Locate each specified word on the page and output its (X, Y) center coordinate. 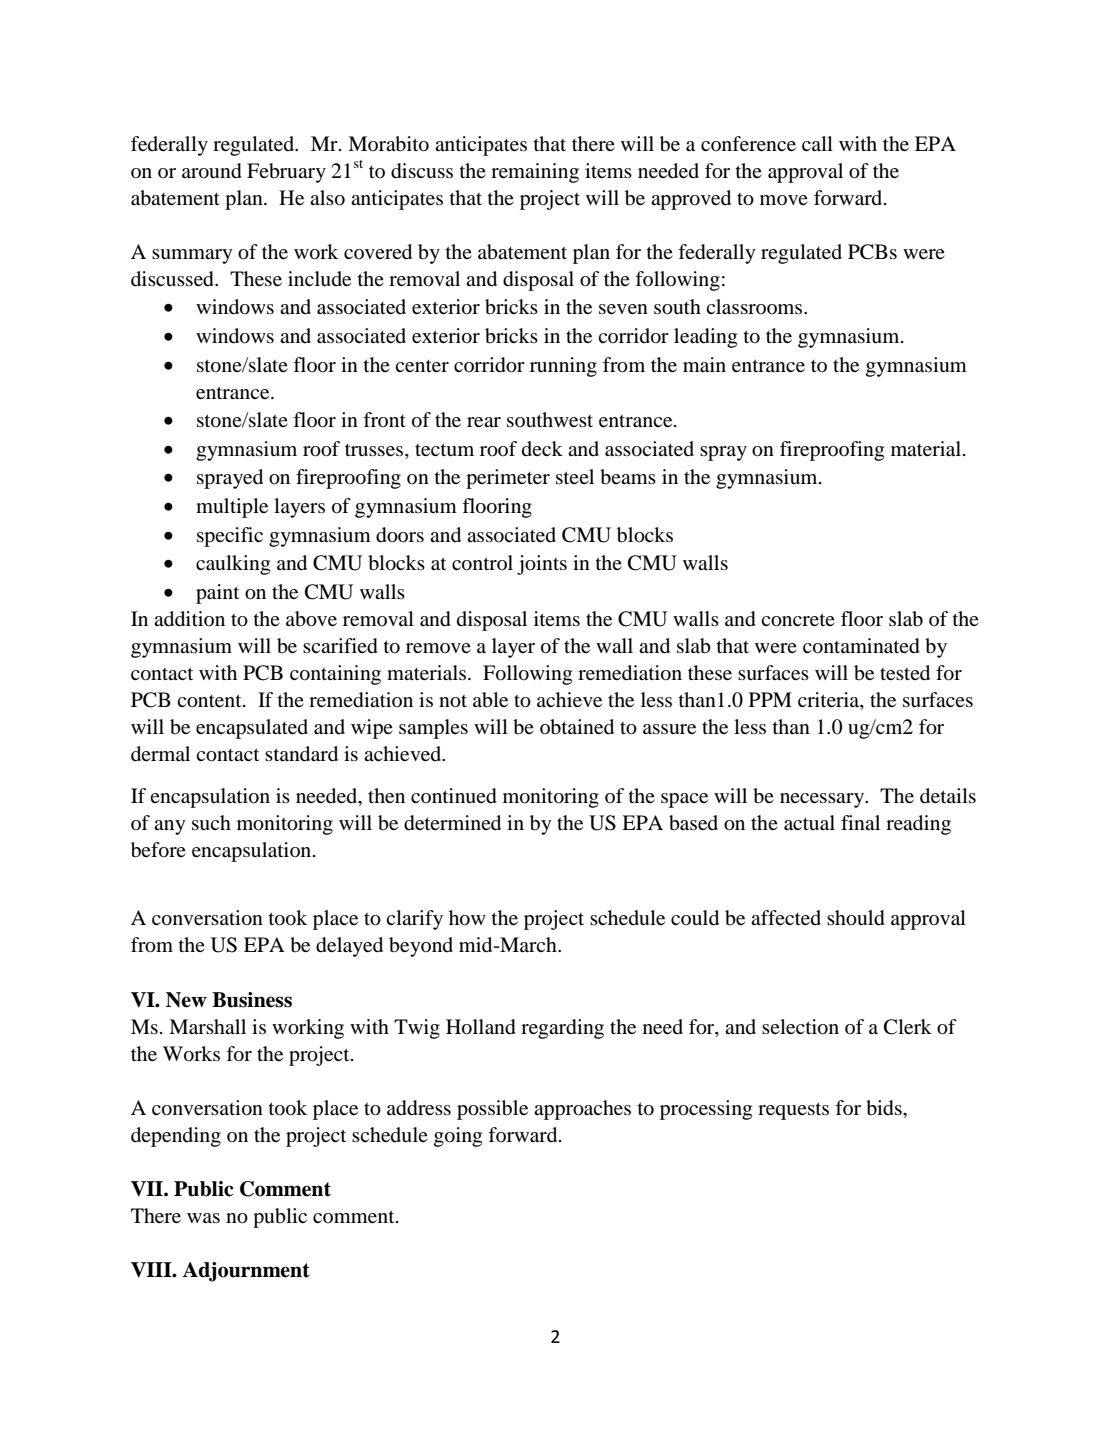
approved (691, 200)
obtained (577, 727)
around (212, 171)
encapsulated (252, 729)
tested (905, 673)
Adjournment (246, 1272)
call (817, 143)
